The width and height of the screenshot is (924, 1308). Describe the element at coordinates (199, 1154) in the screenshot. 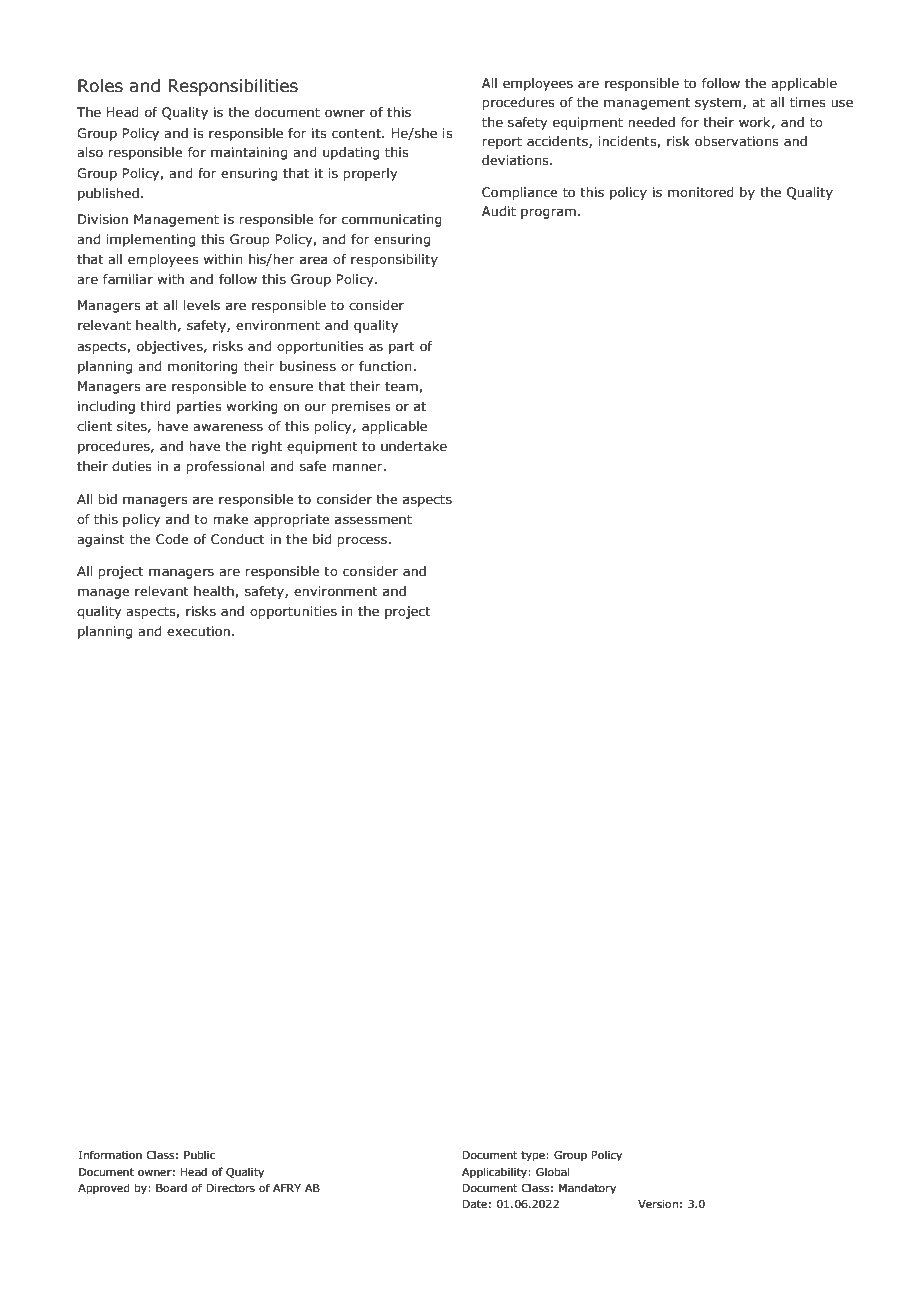

I see `Public` at that location.
